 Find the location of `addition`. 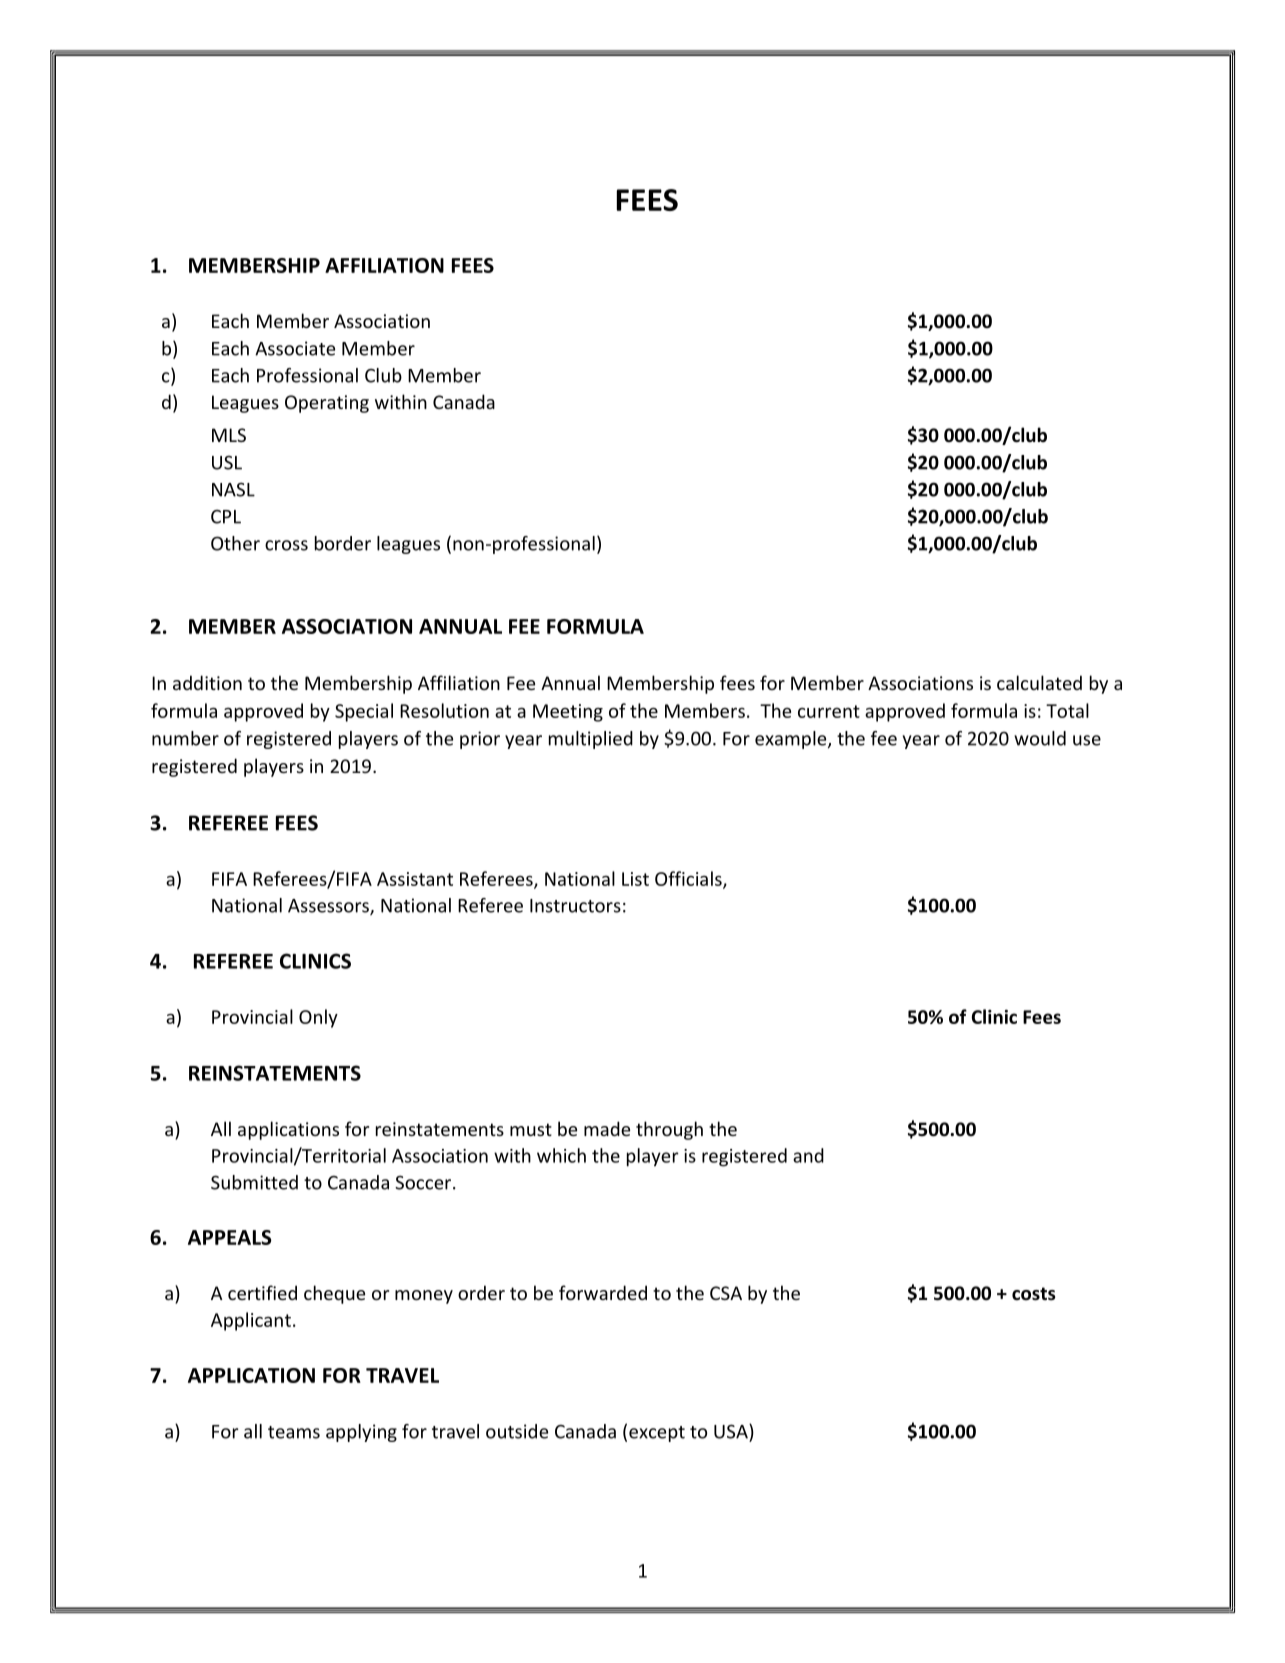

addition is located at coordinates (207, 682).
